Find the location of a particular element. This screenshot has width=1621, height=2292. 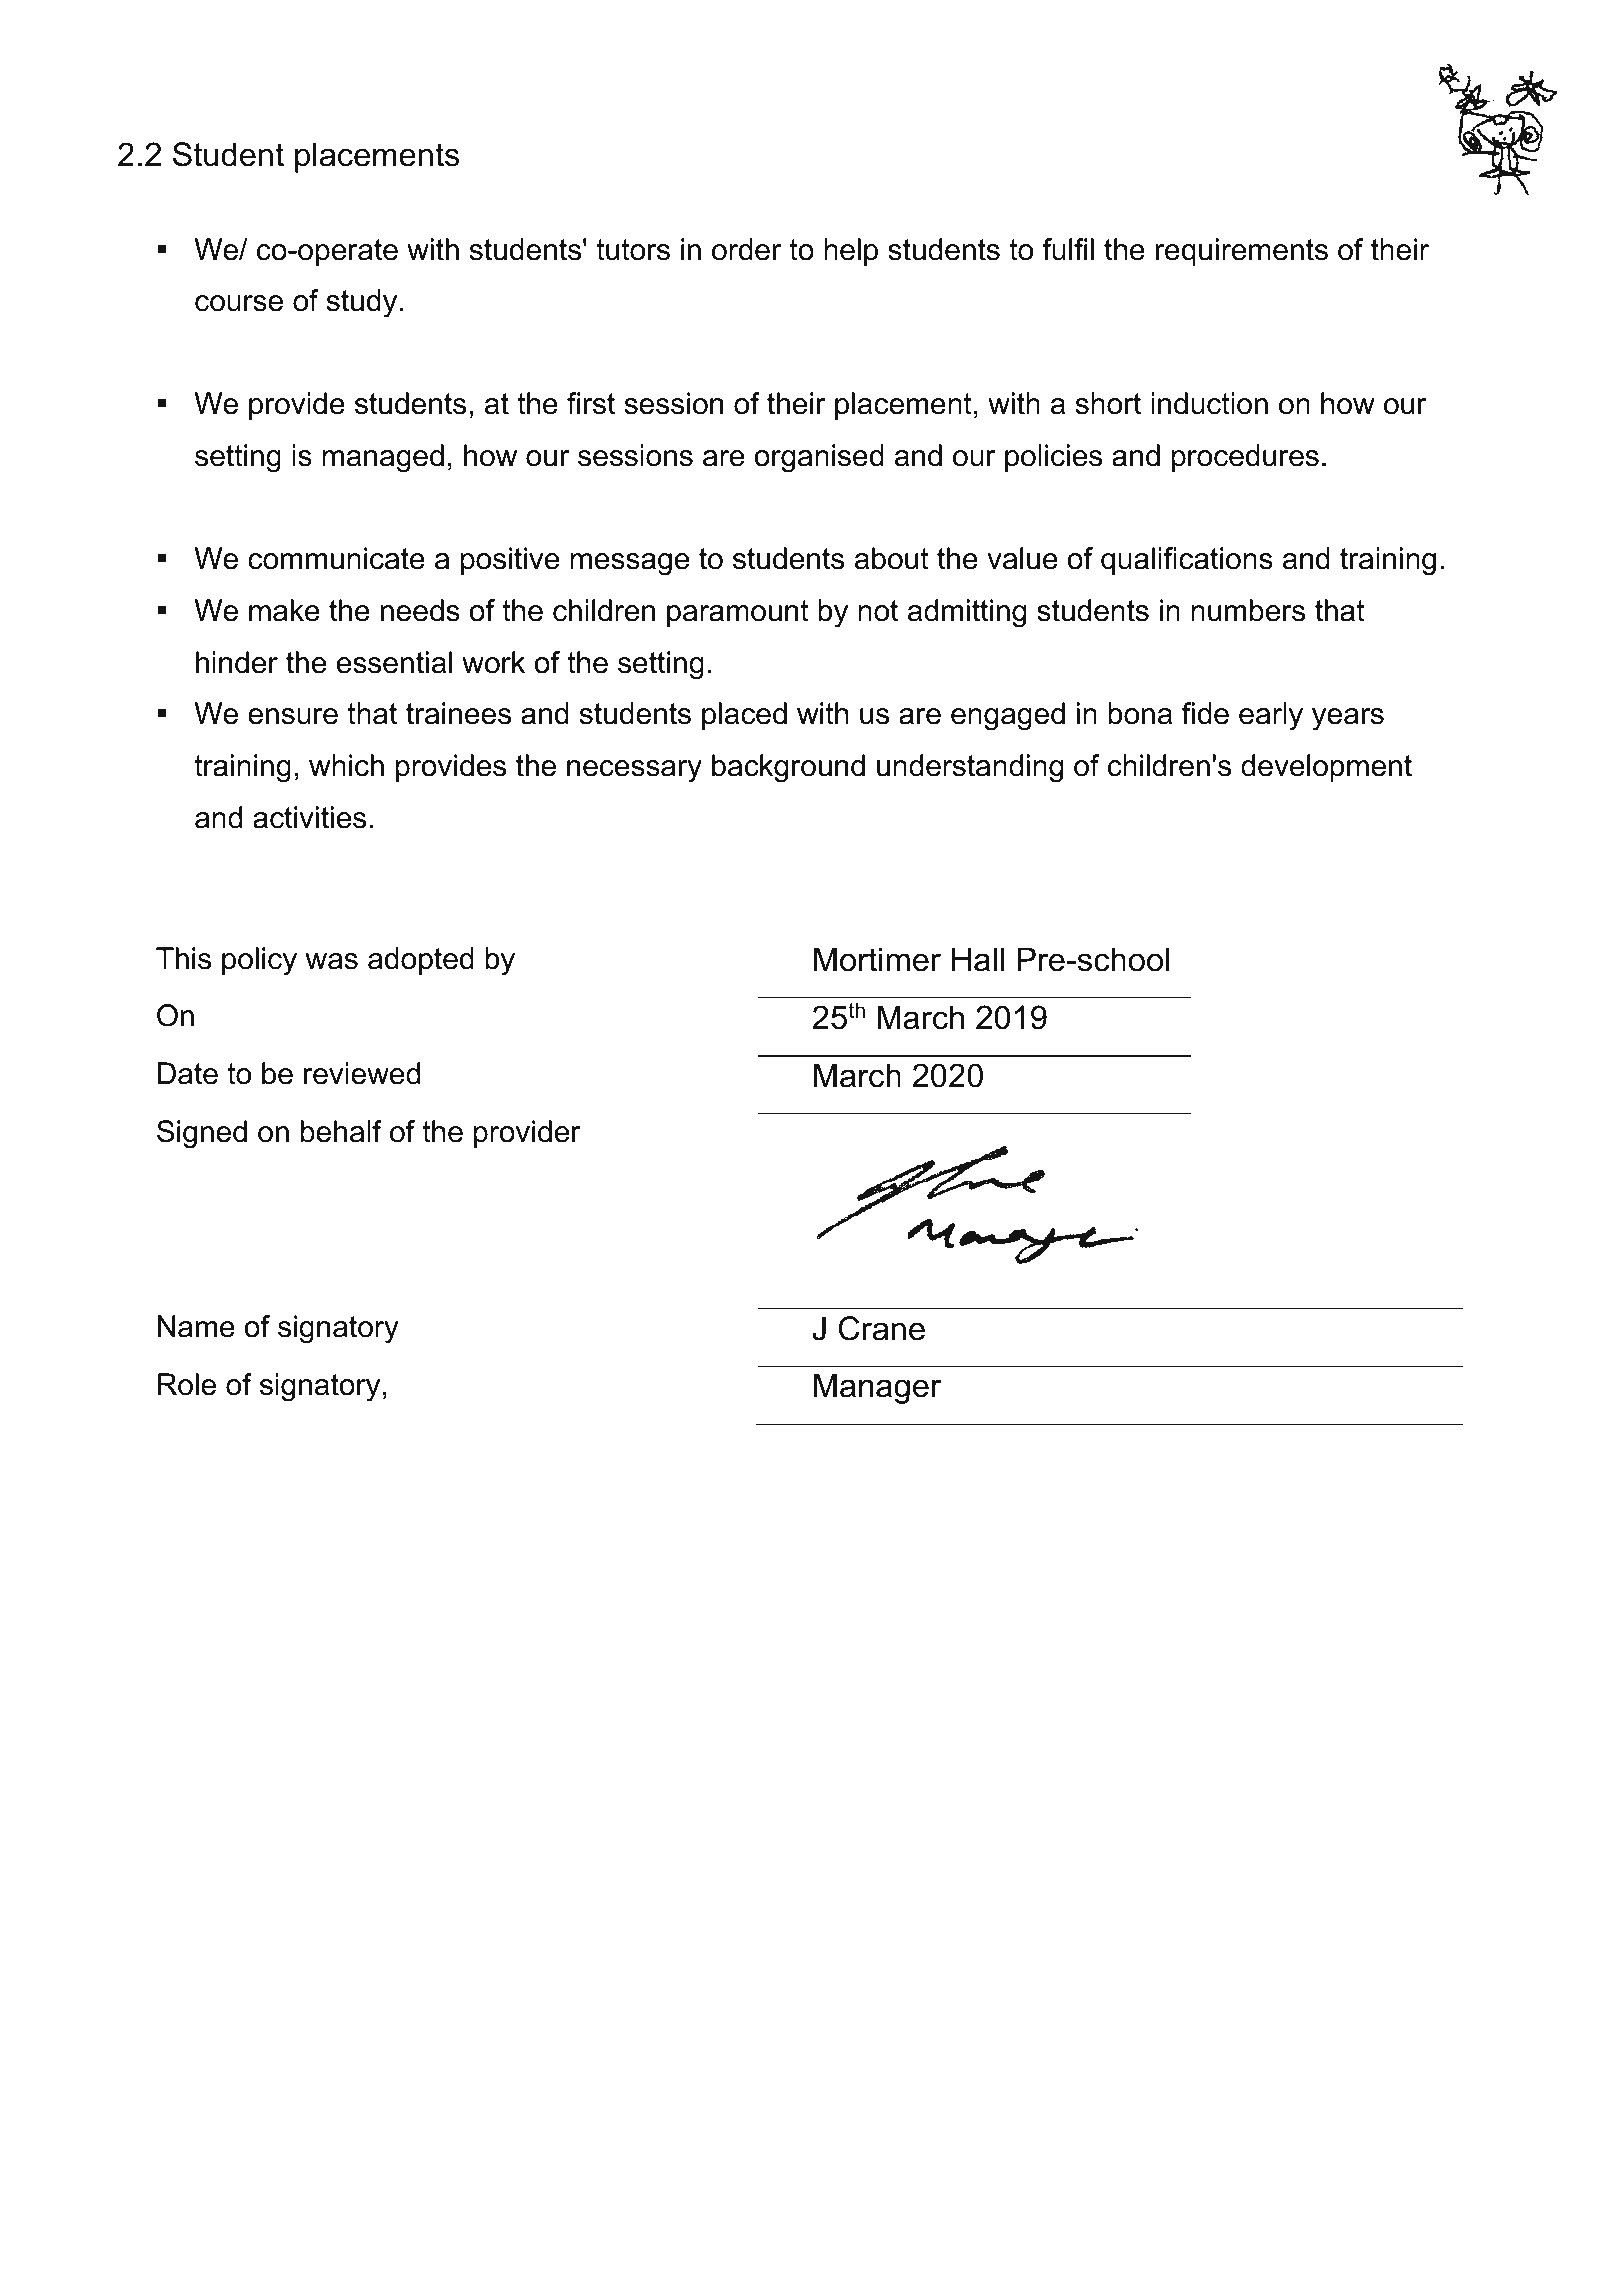

background is located at coordinates (788, 768).
